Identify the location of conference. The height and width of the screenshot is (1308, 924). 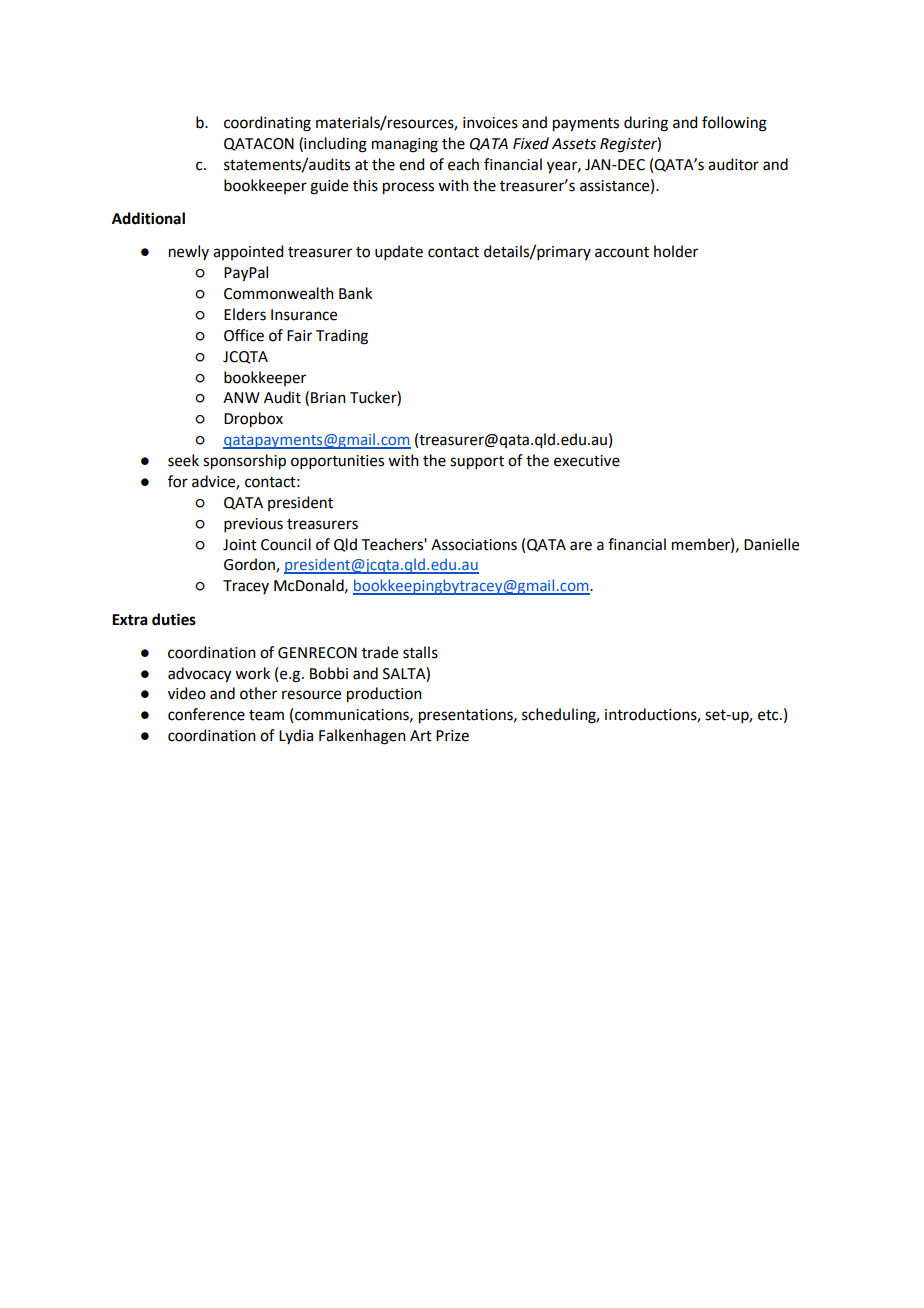
(206, 714).
